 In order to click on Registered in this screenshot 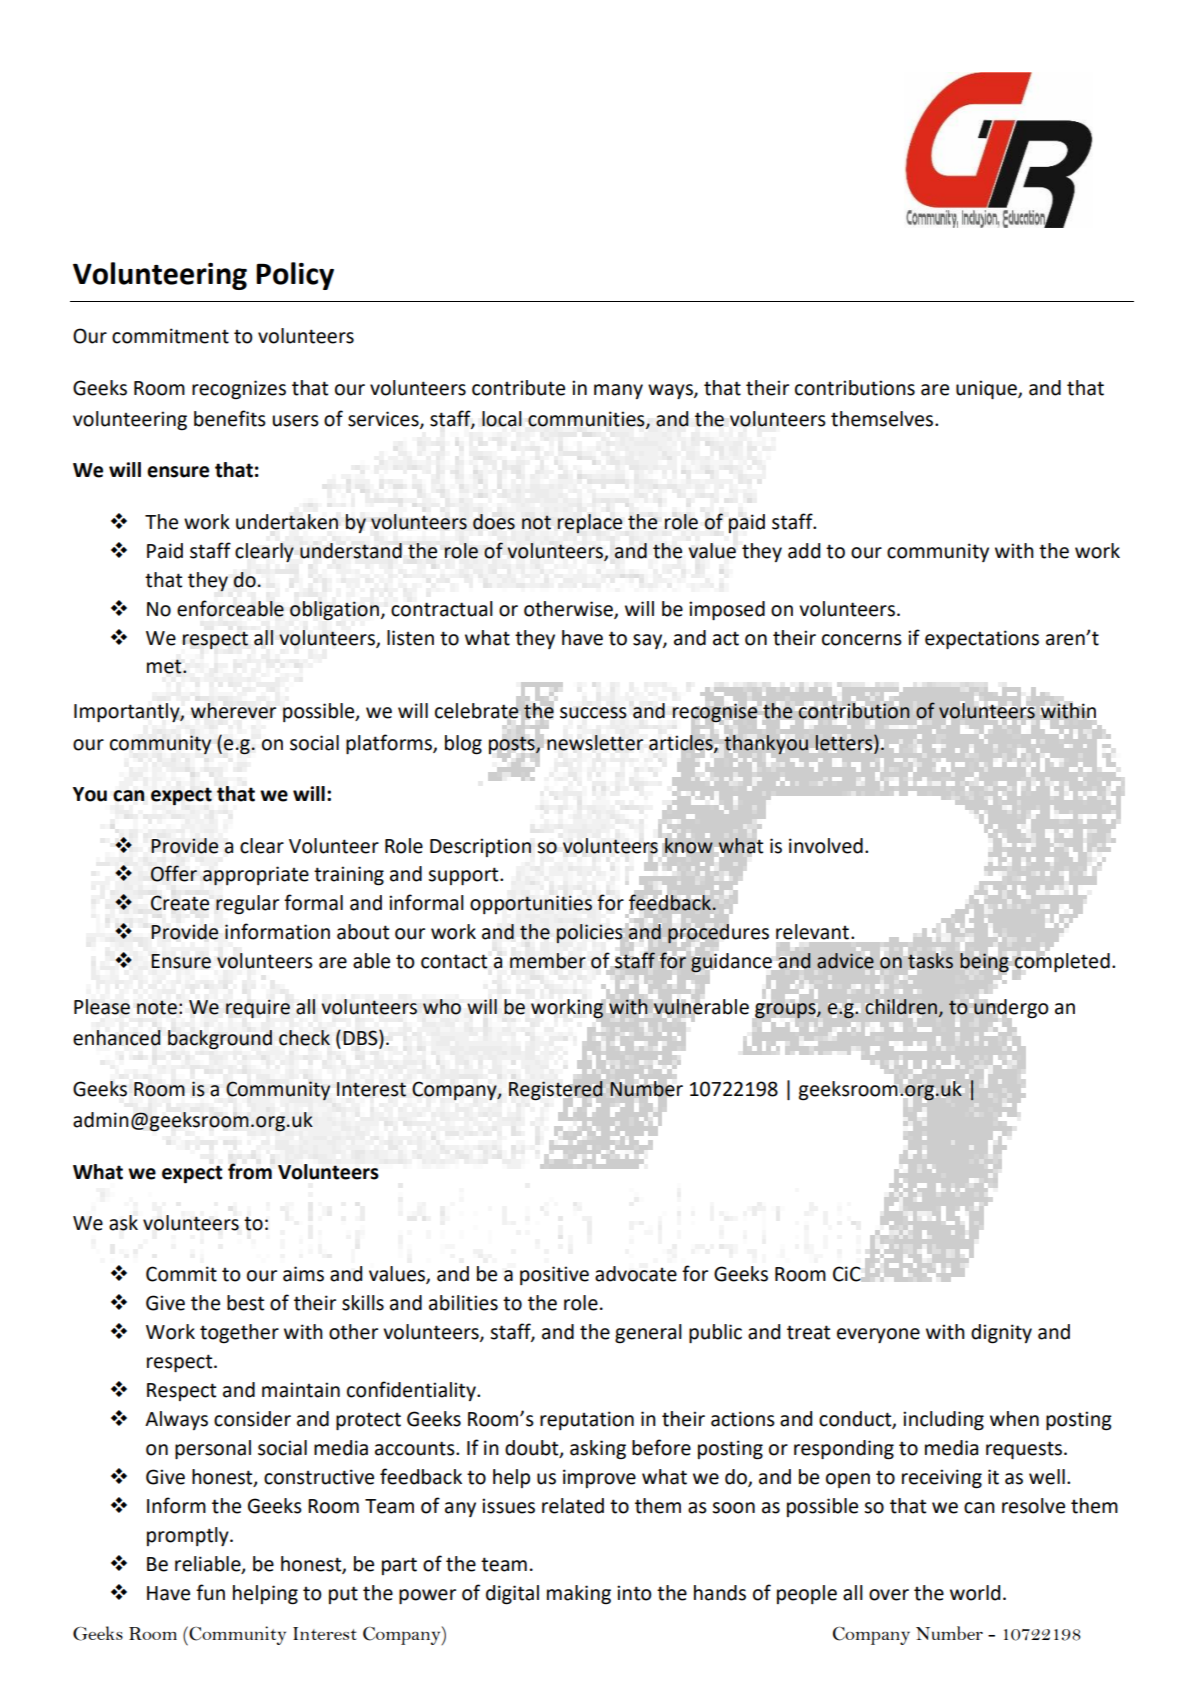, I will do `click(556, 1090)`.
